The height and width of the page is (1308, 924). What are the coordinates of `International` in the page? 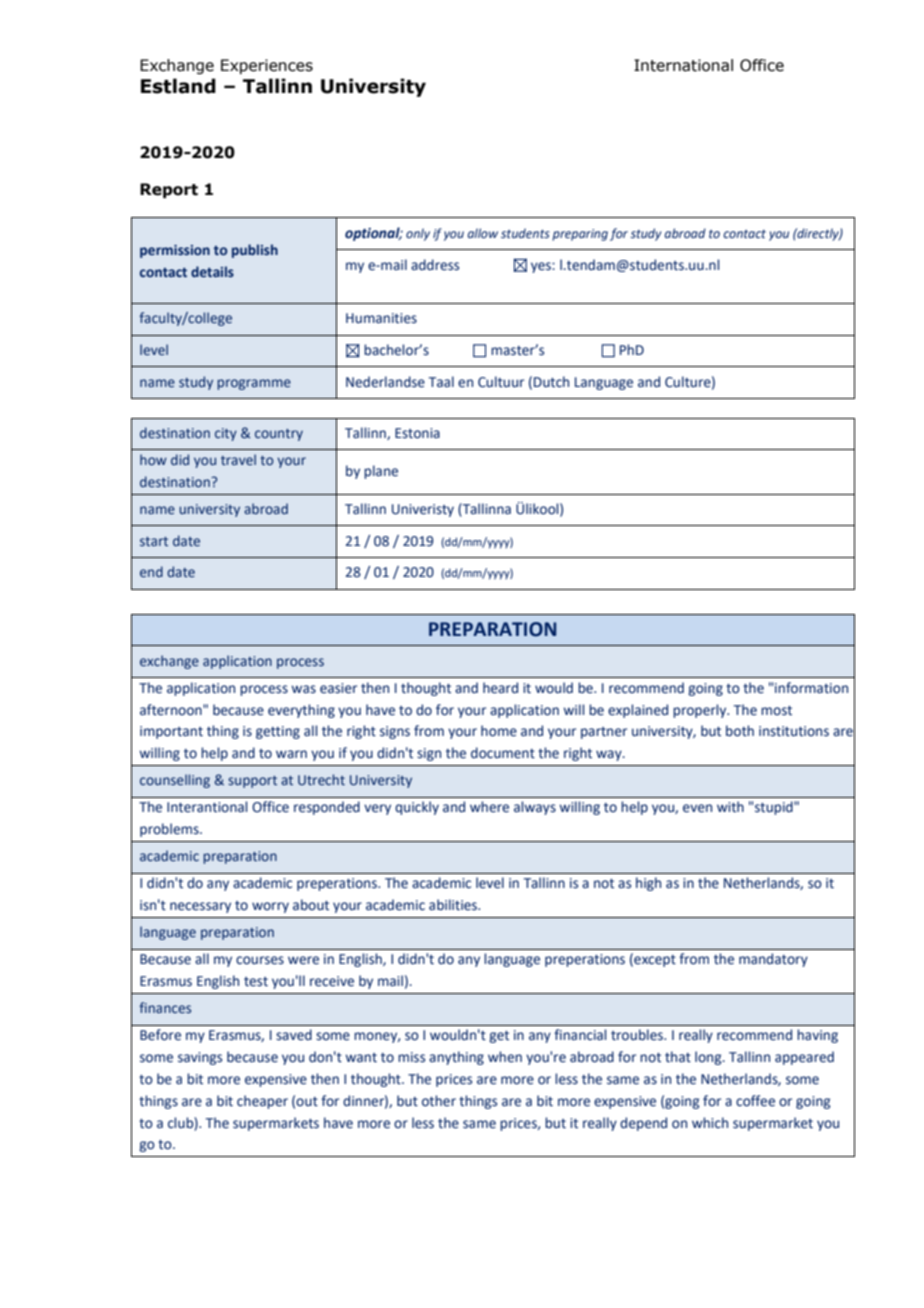 It's located at (683, 65).
